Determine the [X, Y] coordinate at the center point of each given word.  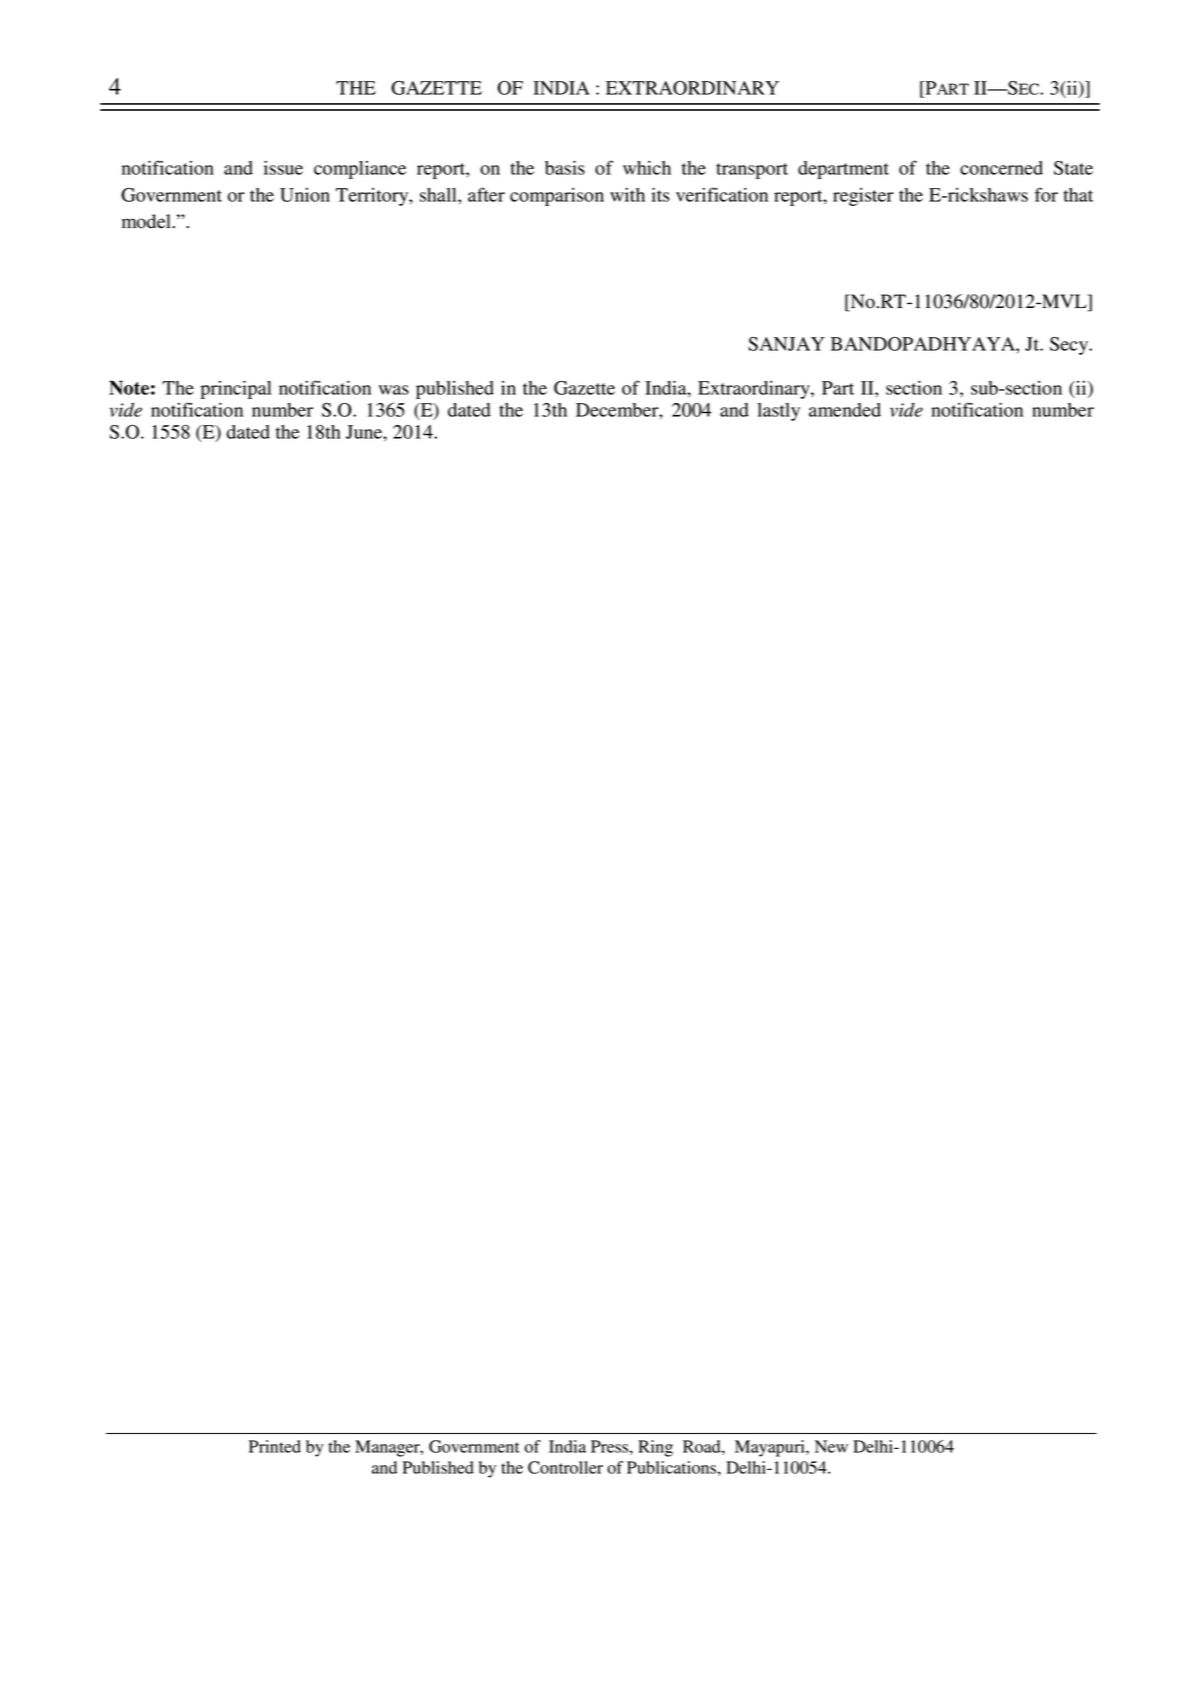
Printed [275, 1446]
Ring [655, 1448]
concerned [1001, 168]
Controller [565, 1467]
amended [845, 410]
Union [305, 195]
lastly [778, 412]
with [627, 195]
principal [236, 389]
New [831, 1446]
